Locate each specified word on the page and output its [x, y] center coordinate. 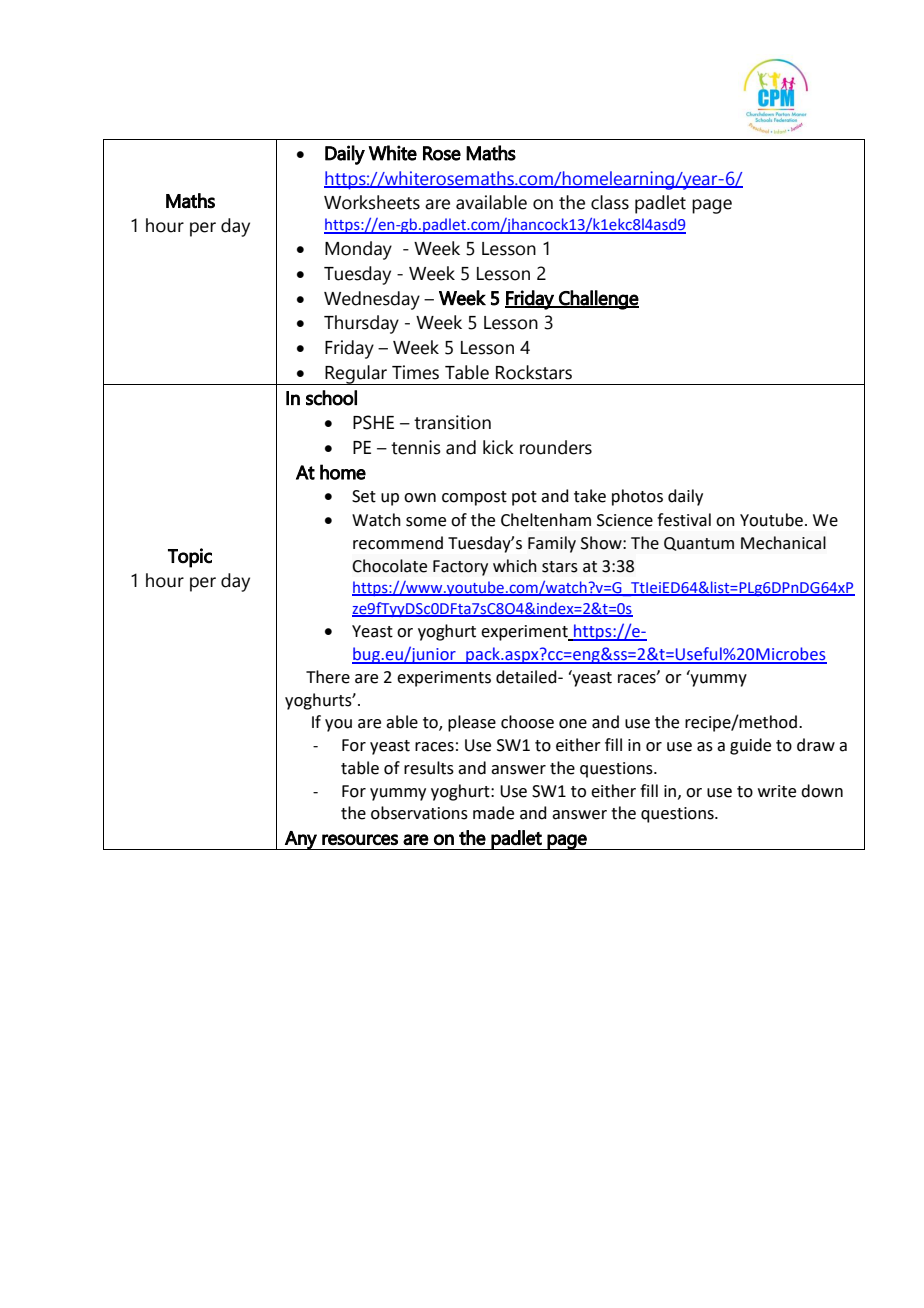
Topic [190, 558]
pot [524, 498]
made [493, 813]
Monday [358, 250]
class [610, 202]
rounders [556, 447]
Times [415, 372]
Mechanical [783, 543]
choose [527, 722]
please [472, 723]
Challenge [598, 300]
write [777, 791]
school [331, 398]
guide [750, 746]
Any [301, 840]
